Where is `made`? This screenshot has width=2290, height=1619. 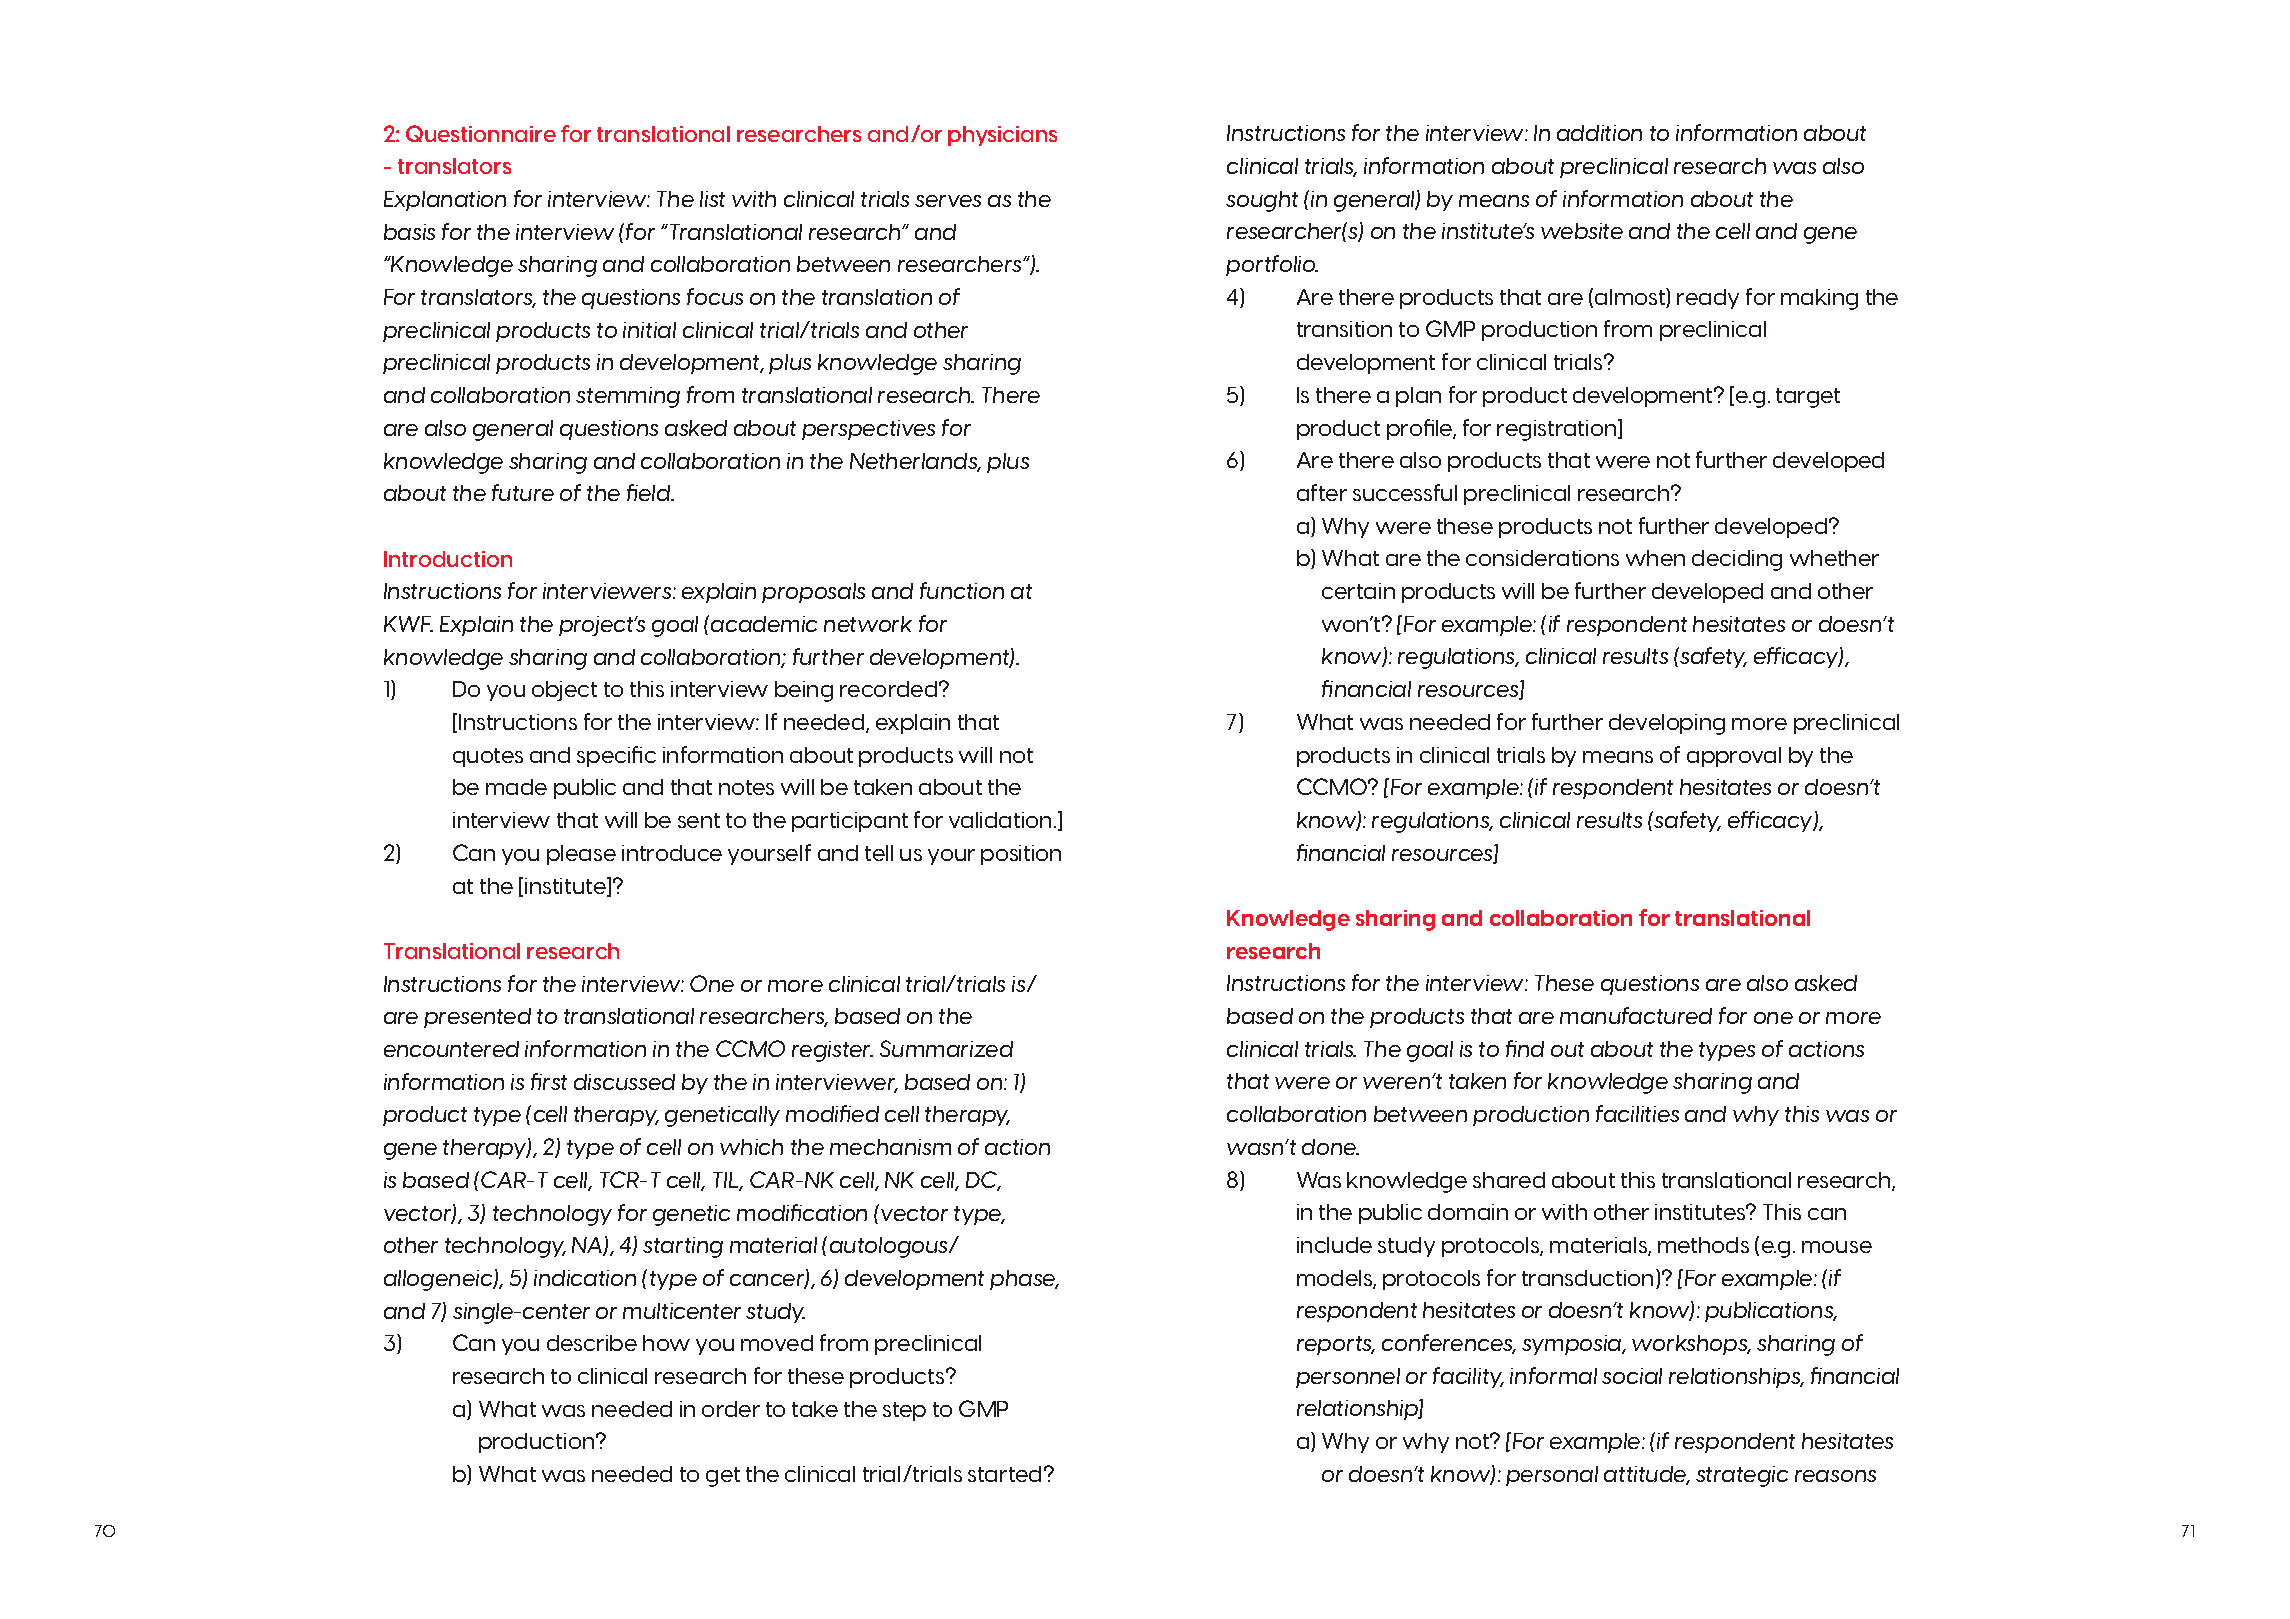 made is located at coordinates (516, 787).
